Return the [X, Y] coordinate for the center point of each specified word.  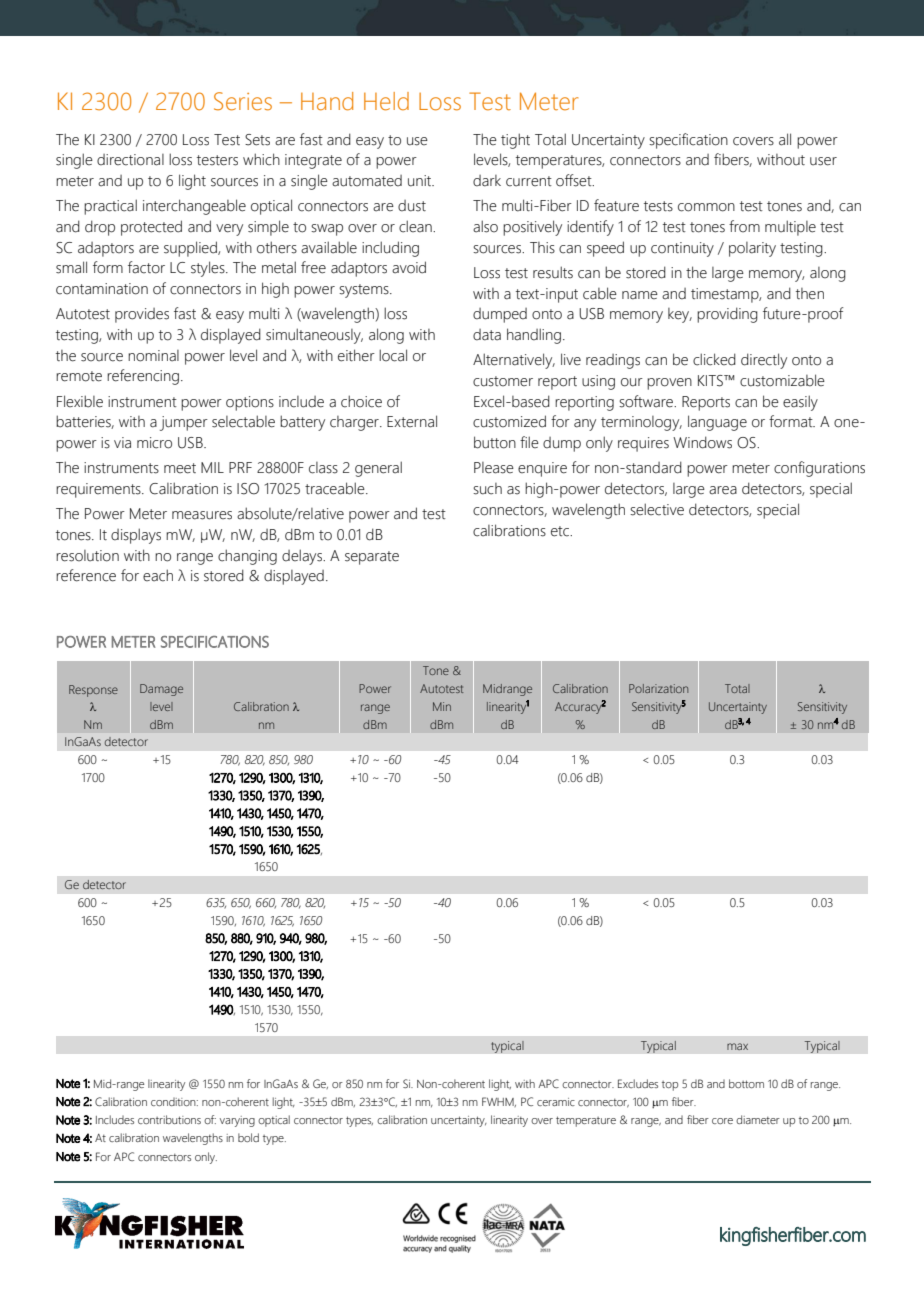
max [737, 1046]
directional [130, 160]
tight [515, 141]
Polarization [658, 688]
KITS [711, 381]
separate [372, 558]
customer [503, 381]
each [158, 575]
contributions [169, 1119]
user [823, 161]
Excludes [638, 1083]
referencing [143, 377]
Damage [161, 690]
